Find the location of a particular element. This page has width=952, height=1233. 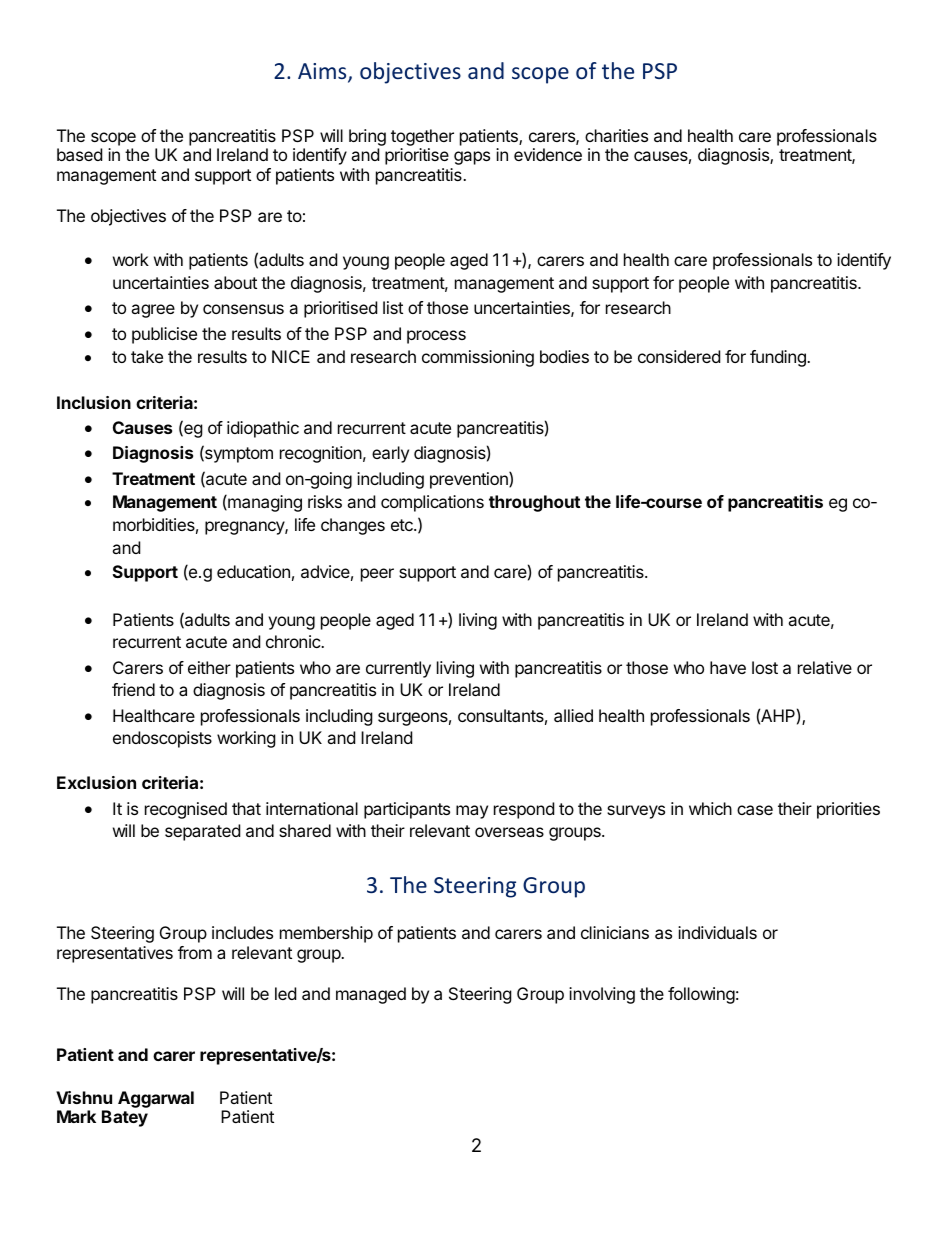

peer is located at coordinates (377, 575).
